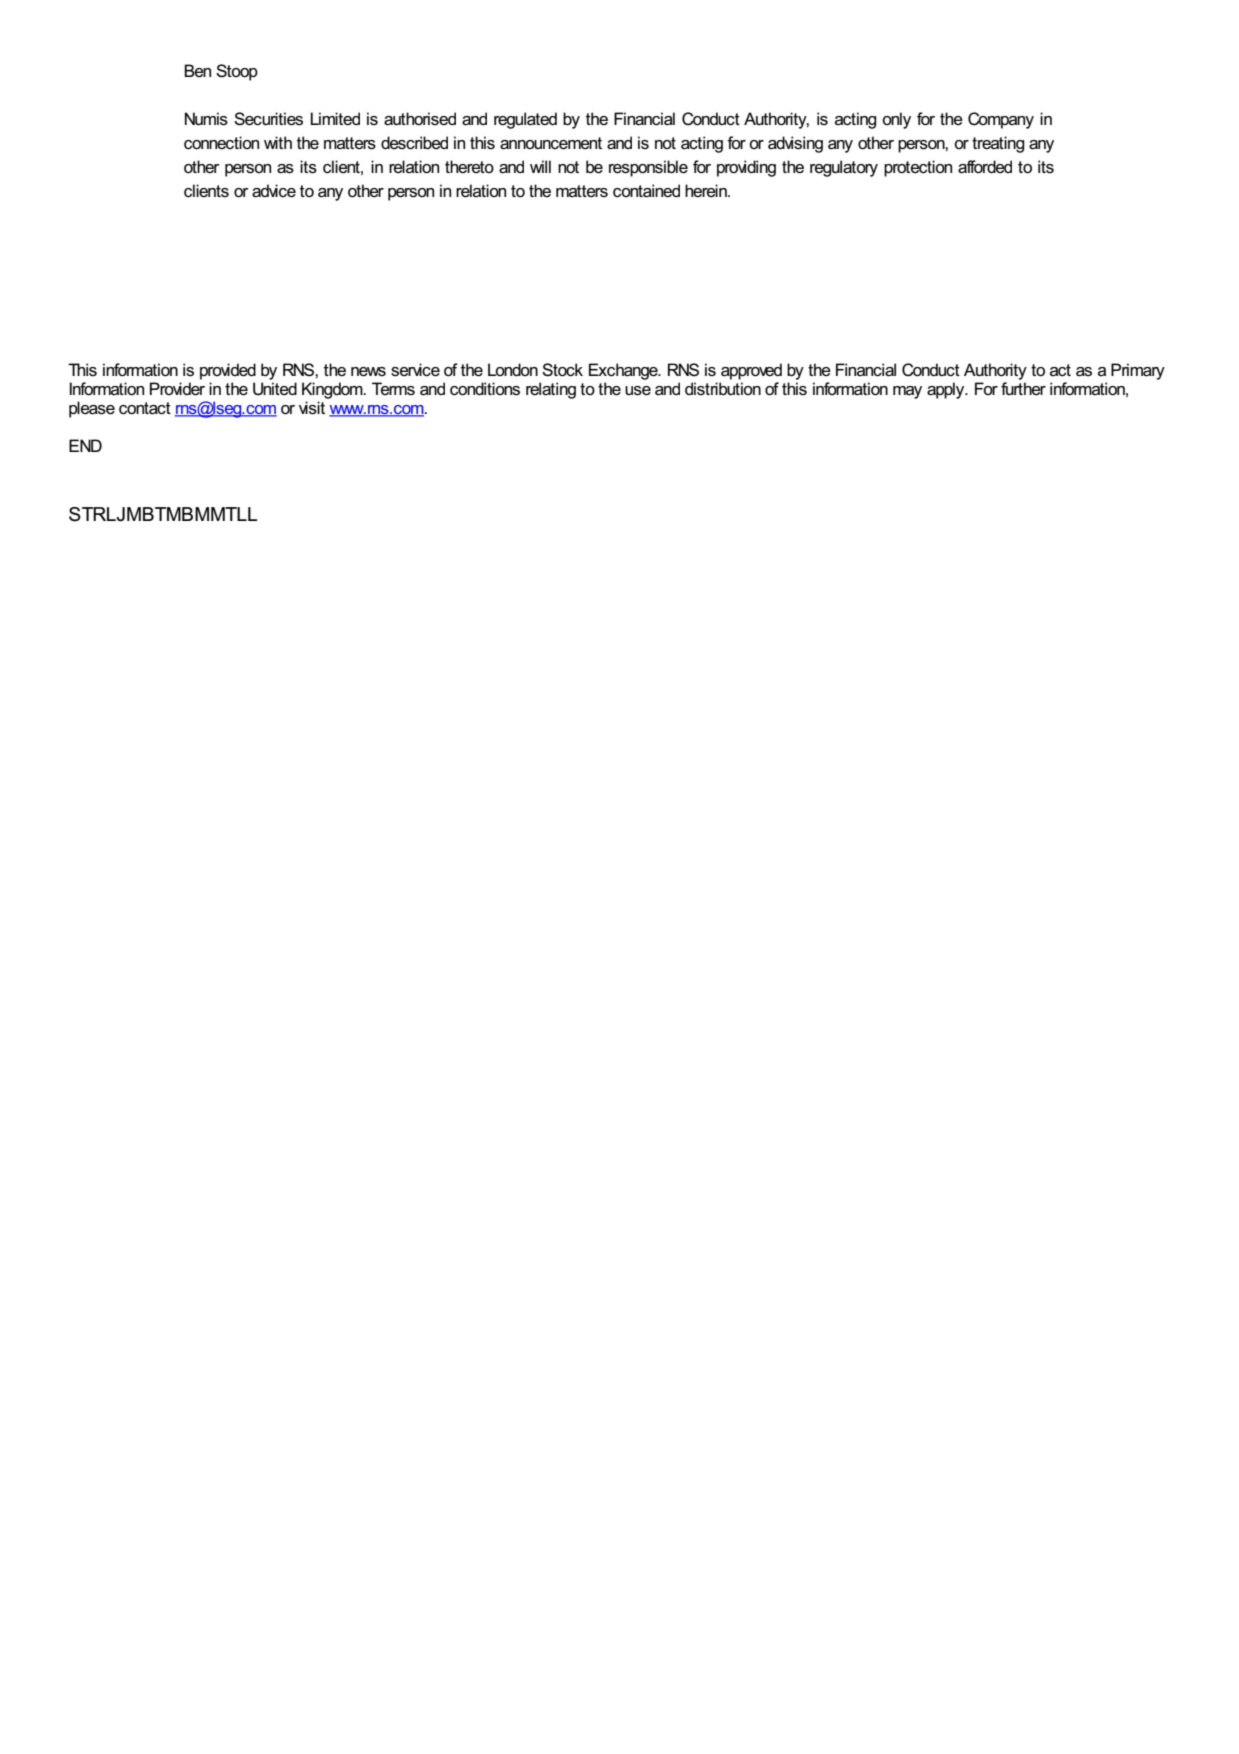  What do you see at coordinates (237, 72) in the image?
I see `Stoop` at bounding box center [237, 72].
